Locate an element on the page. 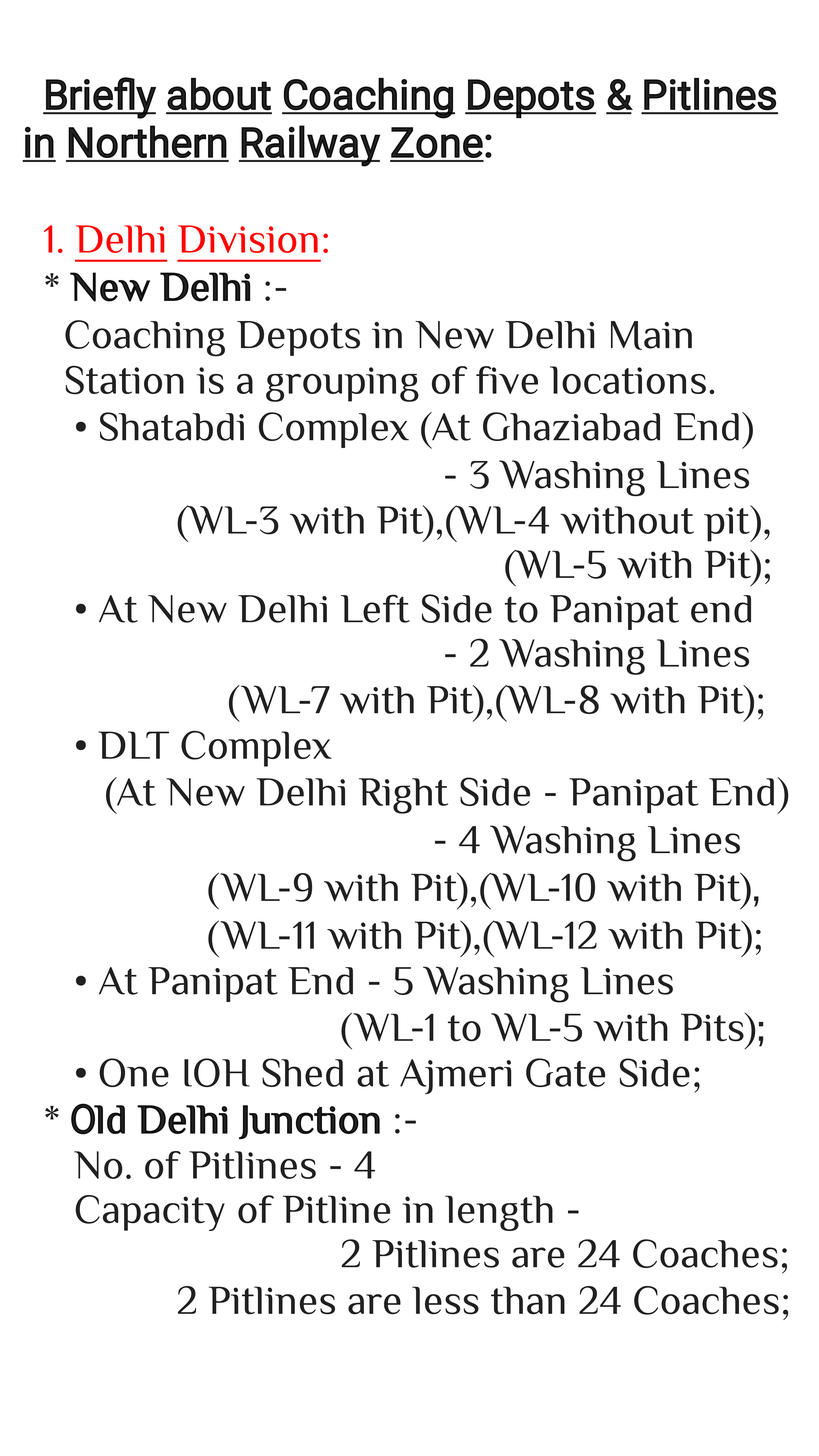 This document has width=819, height=1456. Station is located at coordinates (125, 380).
